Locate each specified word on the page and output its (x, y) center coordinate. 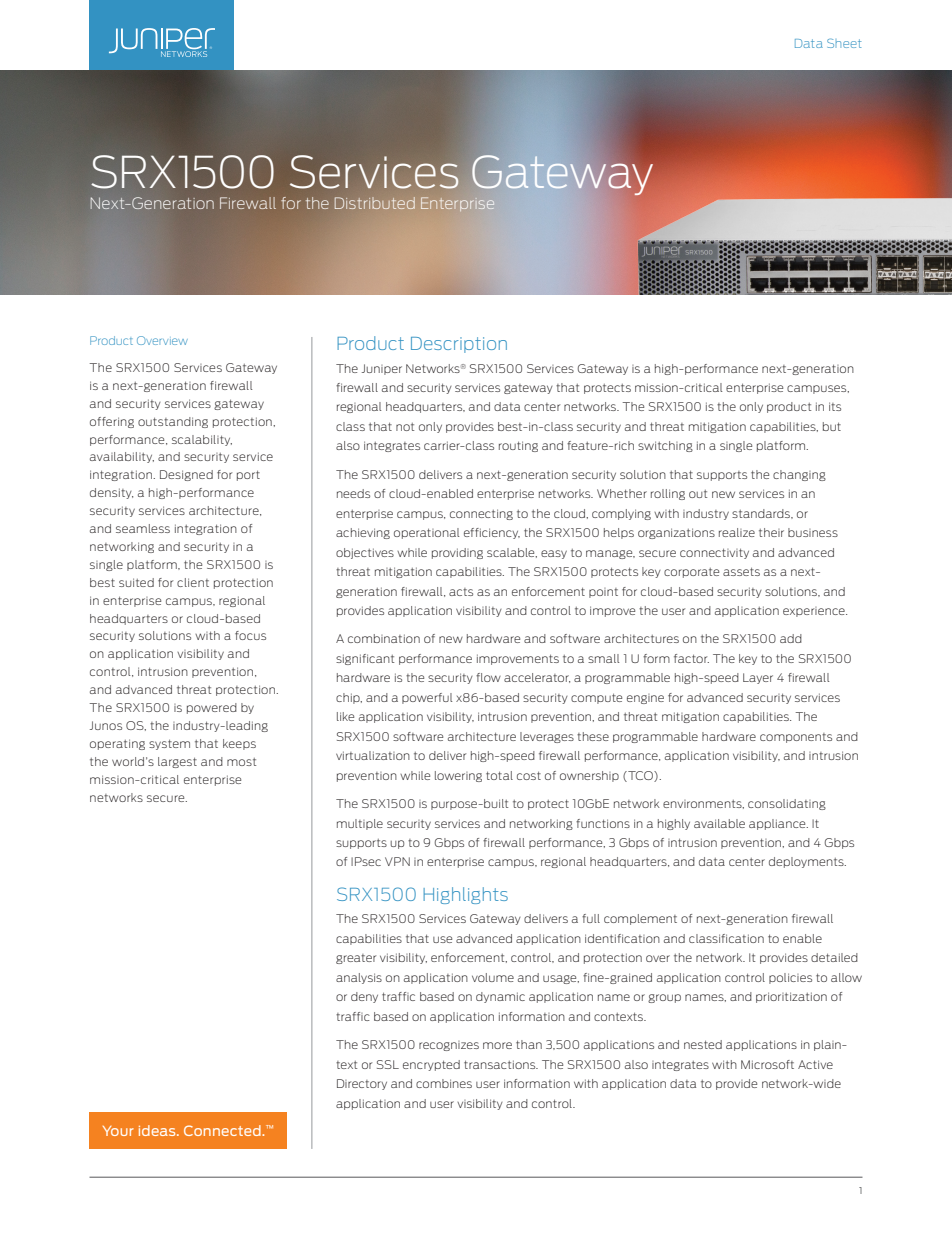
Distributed (375, 203)
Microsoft (767, 1064)
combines (444, 1083)
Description (459, 345)
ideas (158, 1130)
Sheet (844, 43)
